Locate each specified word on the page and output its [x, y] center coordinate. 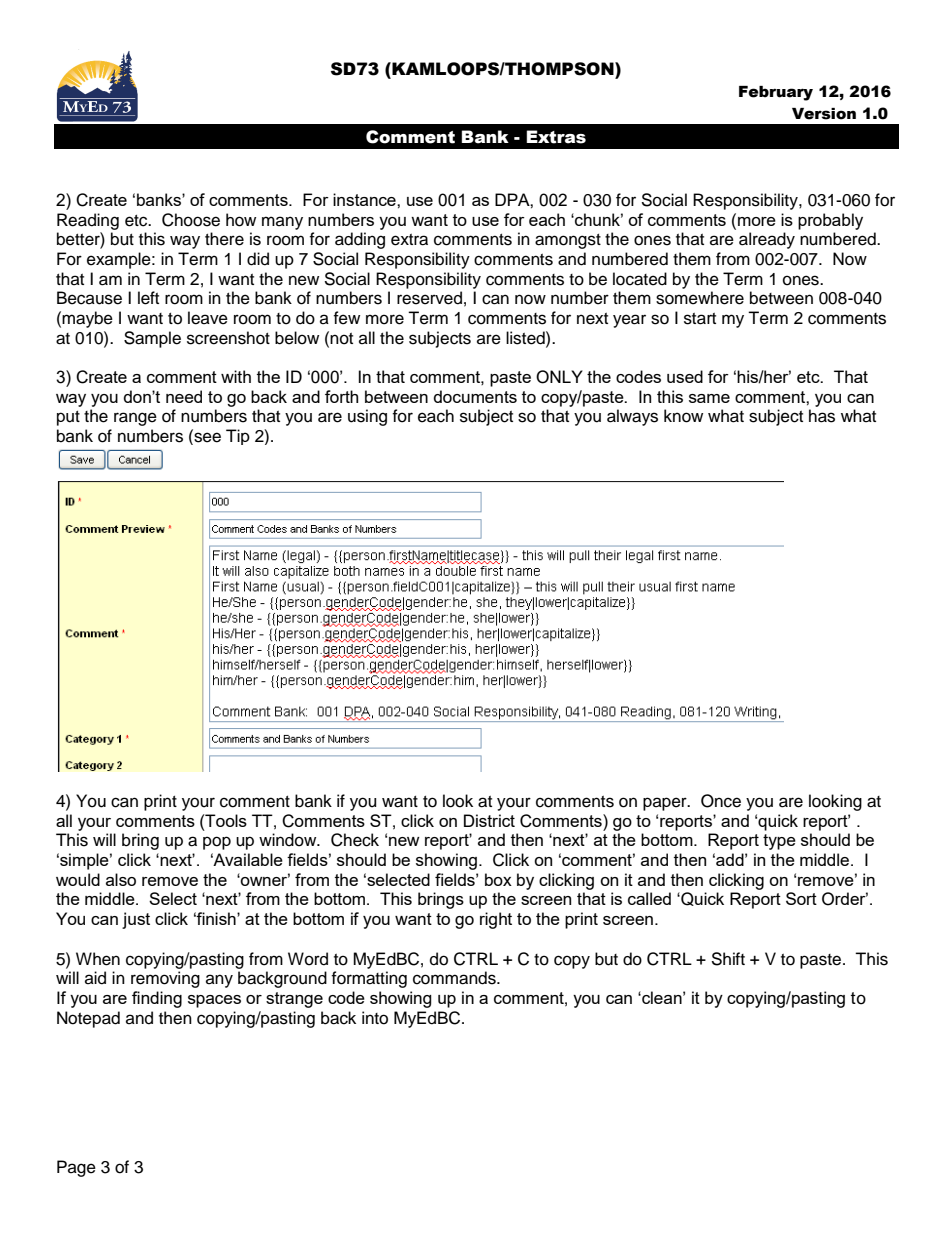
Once [721, 801]
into [375, 1018]
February [776, 93]
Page [76, 1168]
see [206, 438]
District [489, 820]
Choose [191, 220]
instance [365, 199]
